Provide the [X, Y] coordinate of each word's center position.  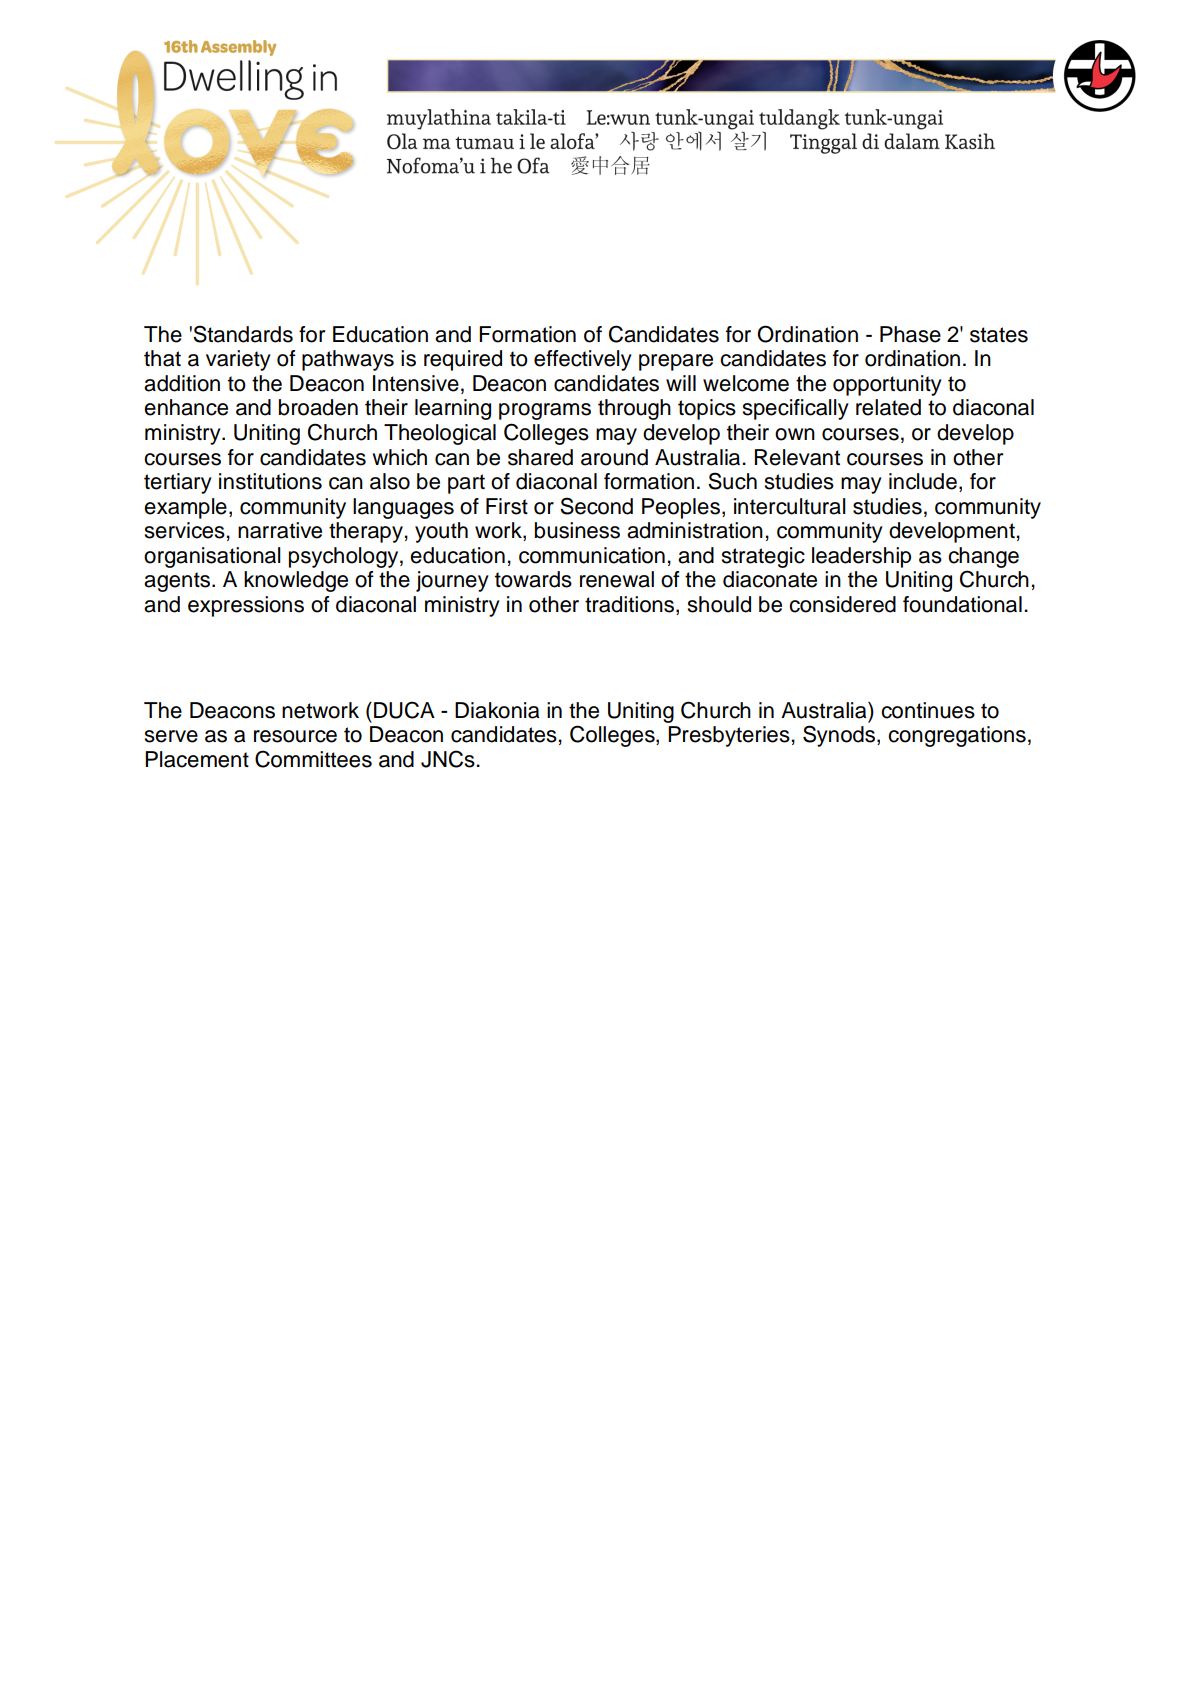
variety [238, 360]
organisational [212, 557]
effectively [583, 360]
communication [592, 555]
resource [295, 736]
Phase [910, 334]
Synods [840, 736]
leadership [861, 557]
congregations [957, 736]
